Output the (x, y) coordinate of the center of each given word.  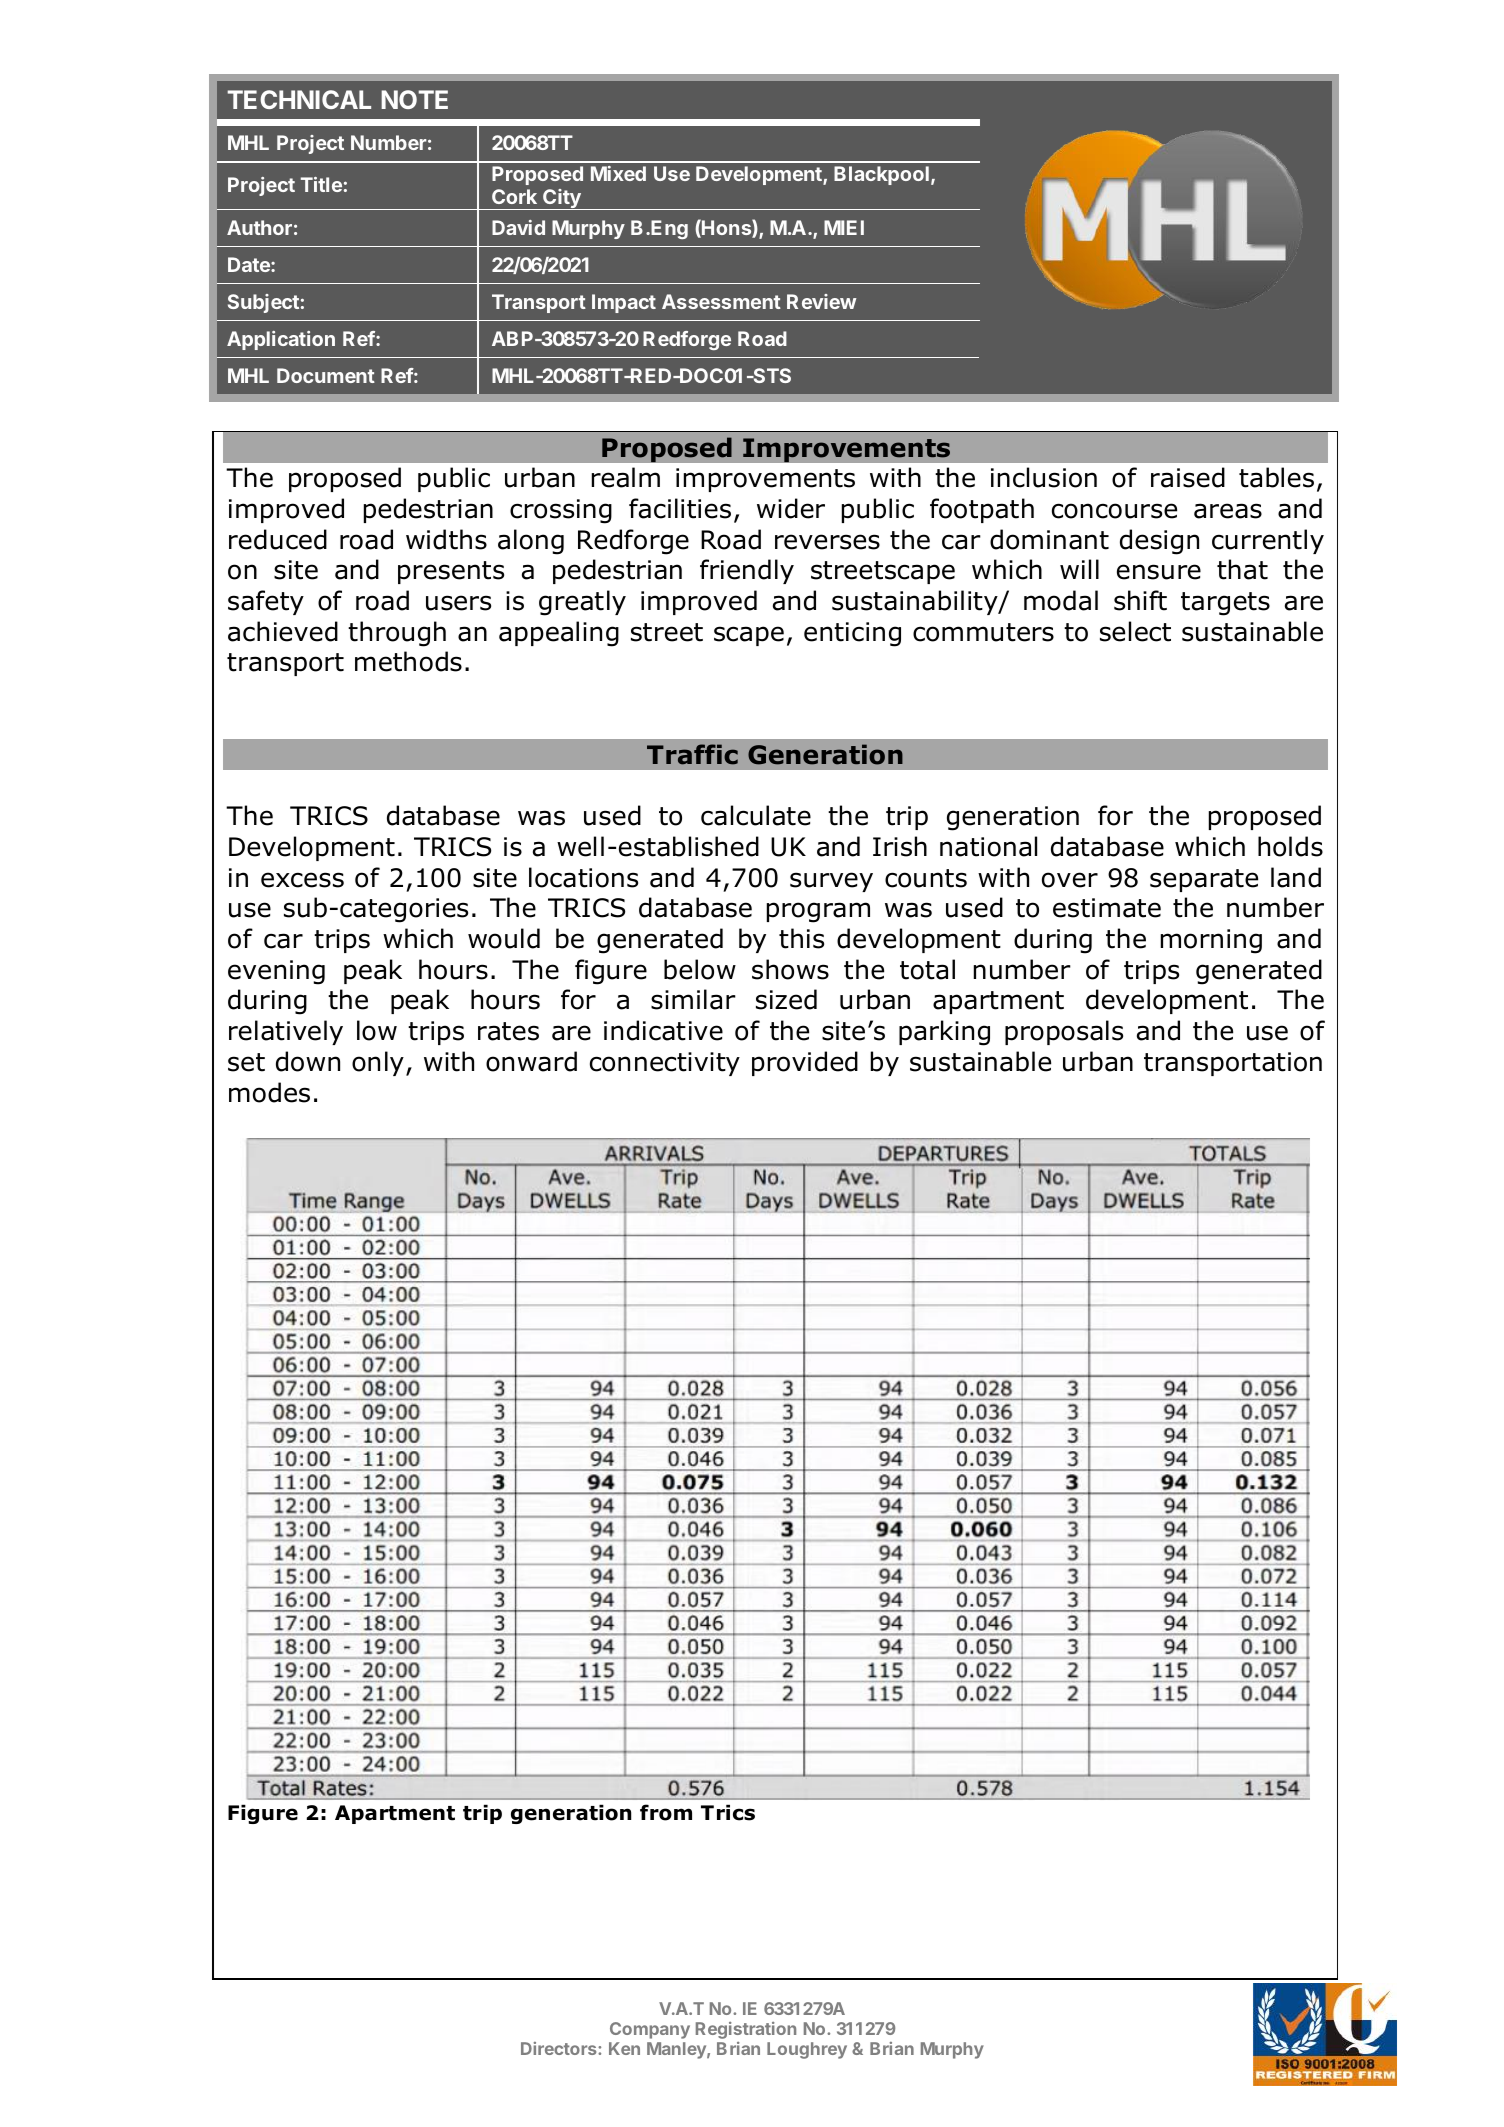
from (666, 1812)
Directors (560, 2048)
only (378, 1063)
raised (1188, 477)
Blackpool (881, 175)
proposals (1064, 1032)
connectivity (665, 1064)
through (397, 634)
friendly (747, 571)
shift (1140, 600)
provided (805, 1063)
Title (321, 184)
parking (944, 1033)
